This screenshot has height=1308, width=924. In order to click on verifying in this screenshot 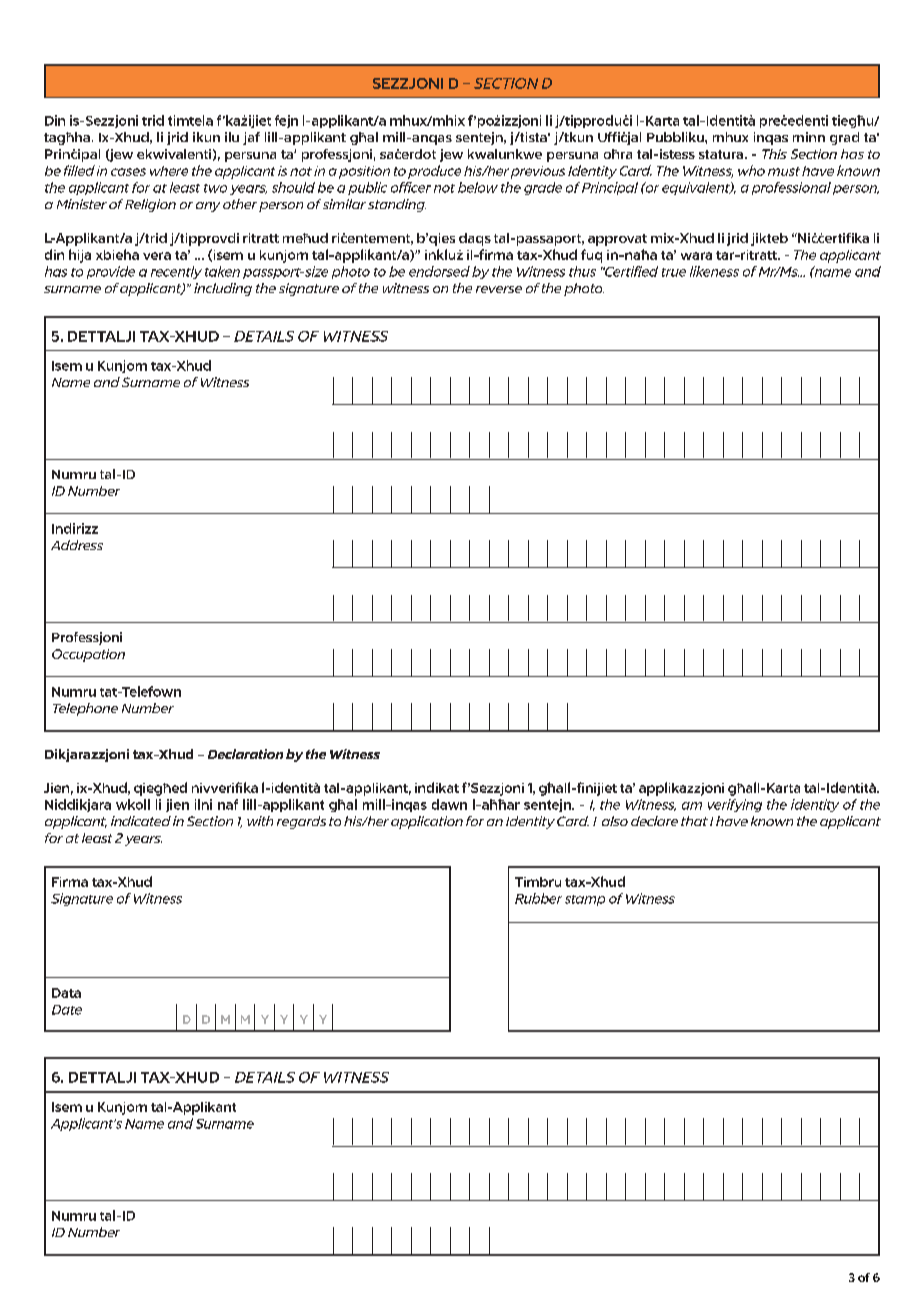, I will do `click(735, 805)`.
